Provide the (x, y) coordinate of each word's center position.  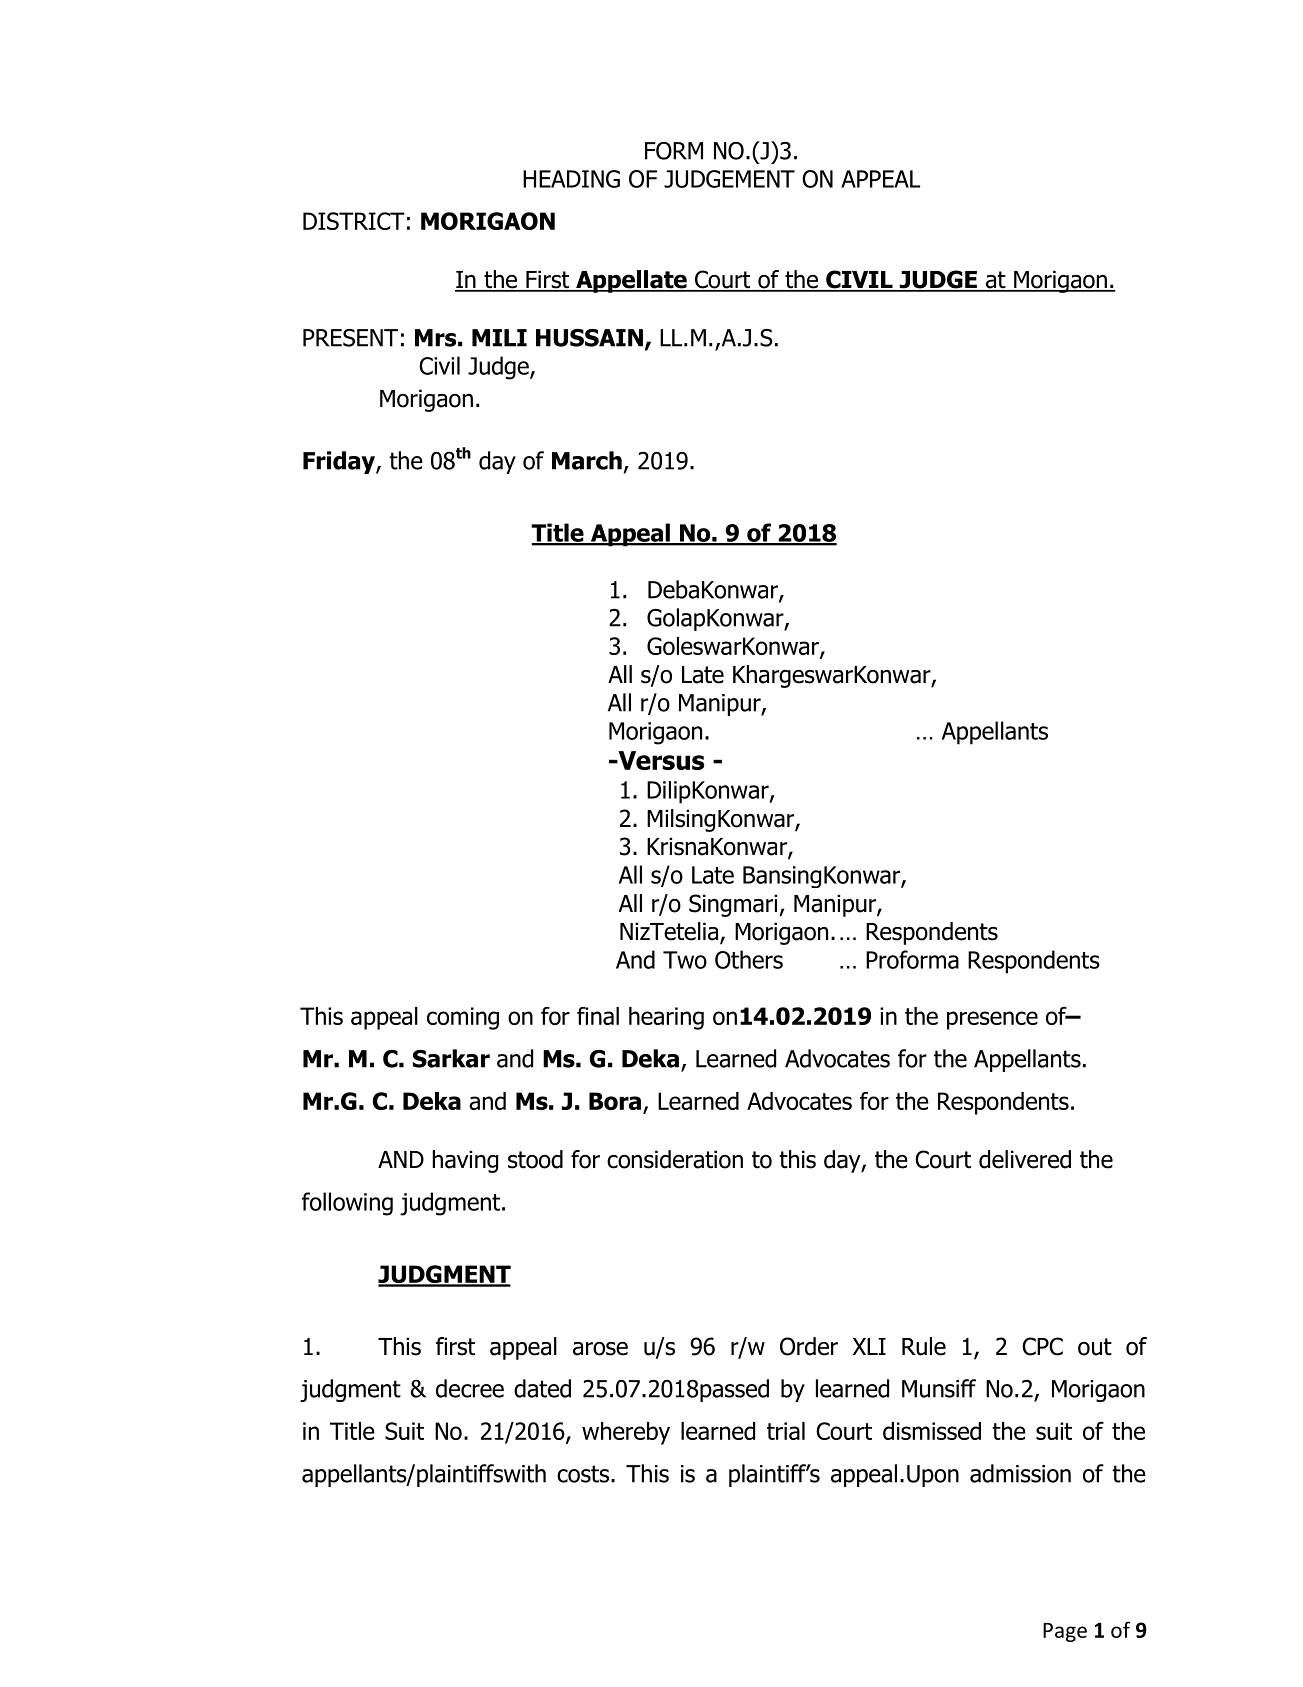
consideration (675, 1159)
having (465, 1161)
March (587, 460)
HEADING (571, 179)
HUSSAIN (589, 338)
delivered (1025, 1159)
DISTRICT (354, 221)
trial (786, 1431)
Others (749, 959)
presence (992, 1020)
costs (583, 1474)
